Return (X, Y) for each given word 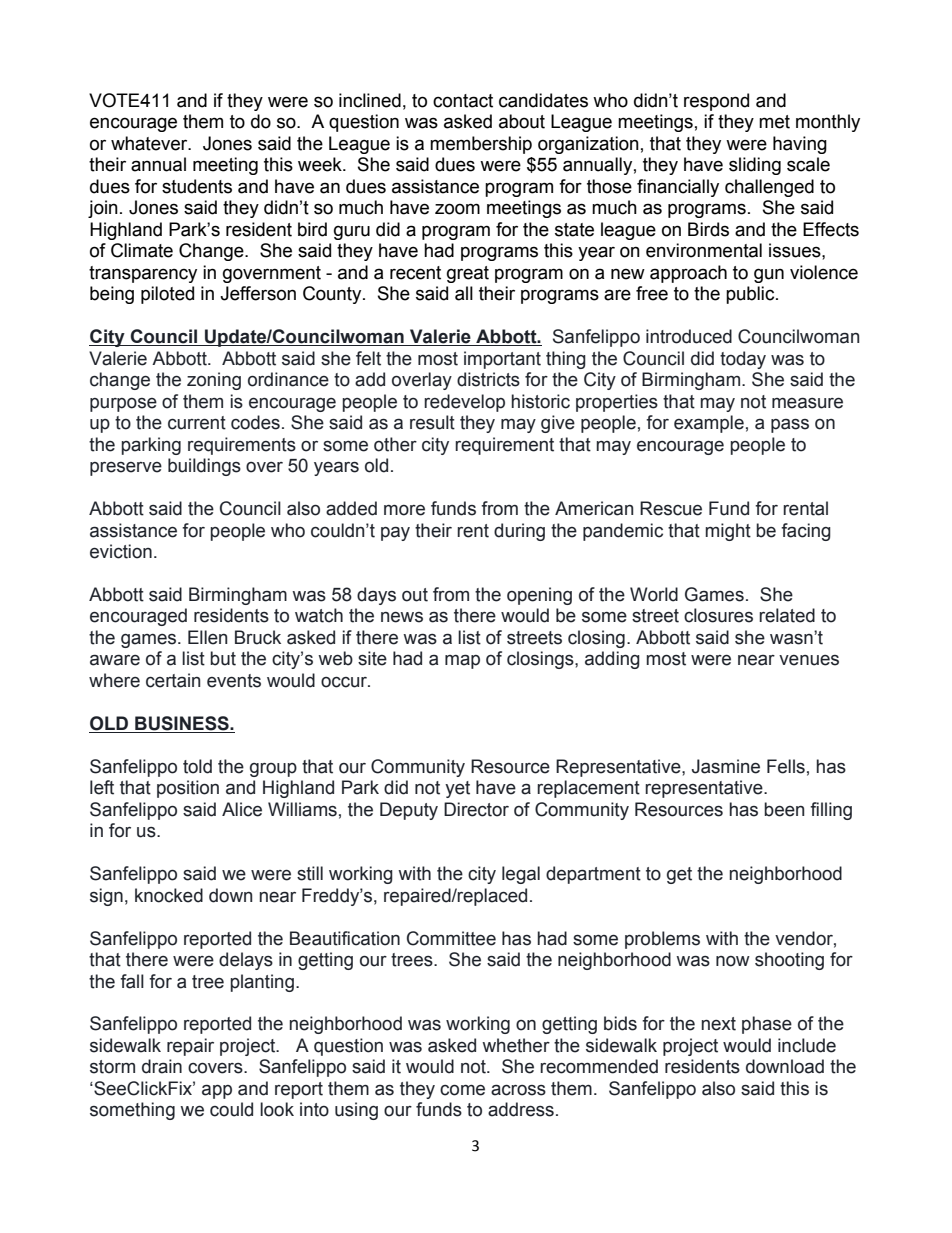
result (432, 422)
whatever (150, 143)
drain (162, 1066)
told (197, 766)
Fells (786, 766)
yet (457, 789)
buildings (204, 467)
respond (716, 102)
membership (481, 145)
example (709, 424)
